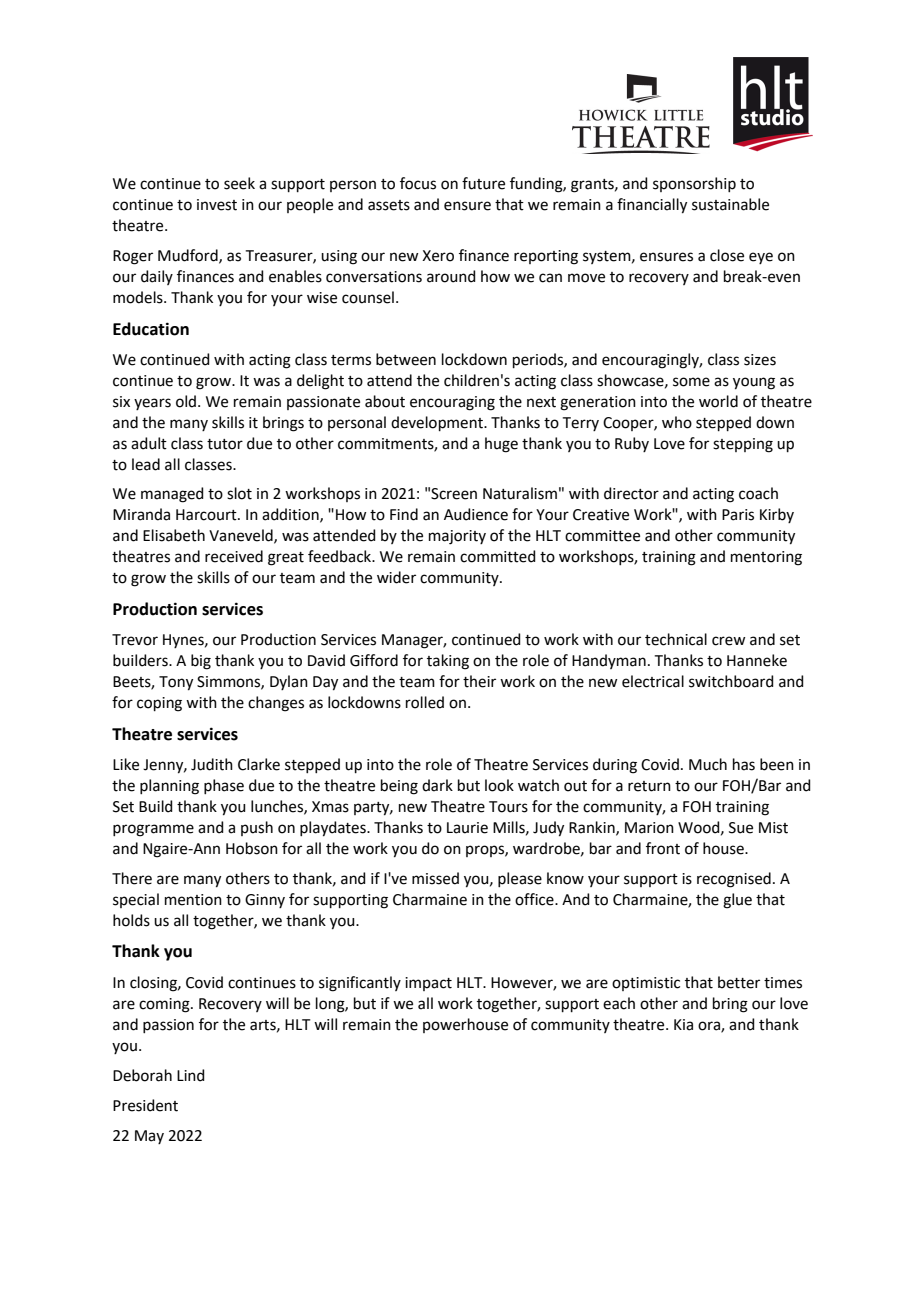 This image has height=1308, width=924. I want to click on development, so click(438, 423).
